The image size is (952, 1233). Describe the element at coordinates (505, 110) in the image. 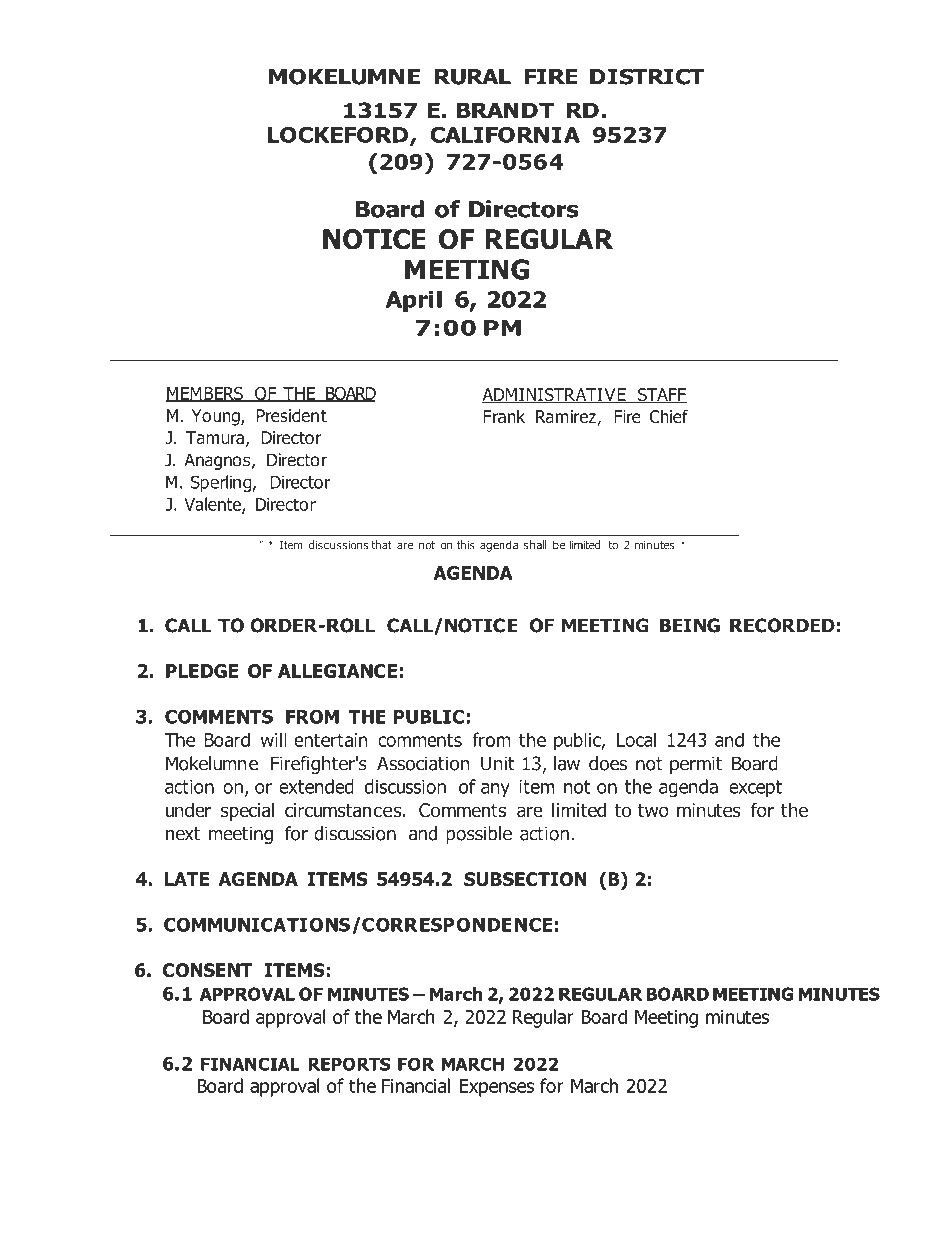

I see `BRANDT` at that location.
